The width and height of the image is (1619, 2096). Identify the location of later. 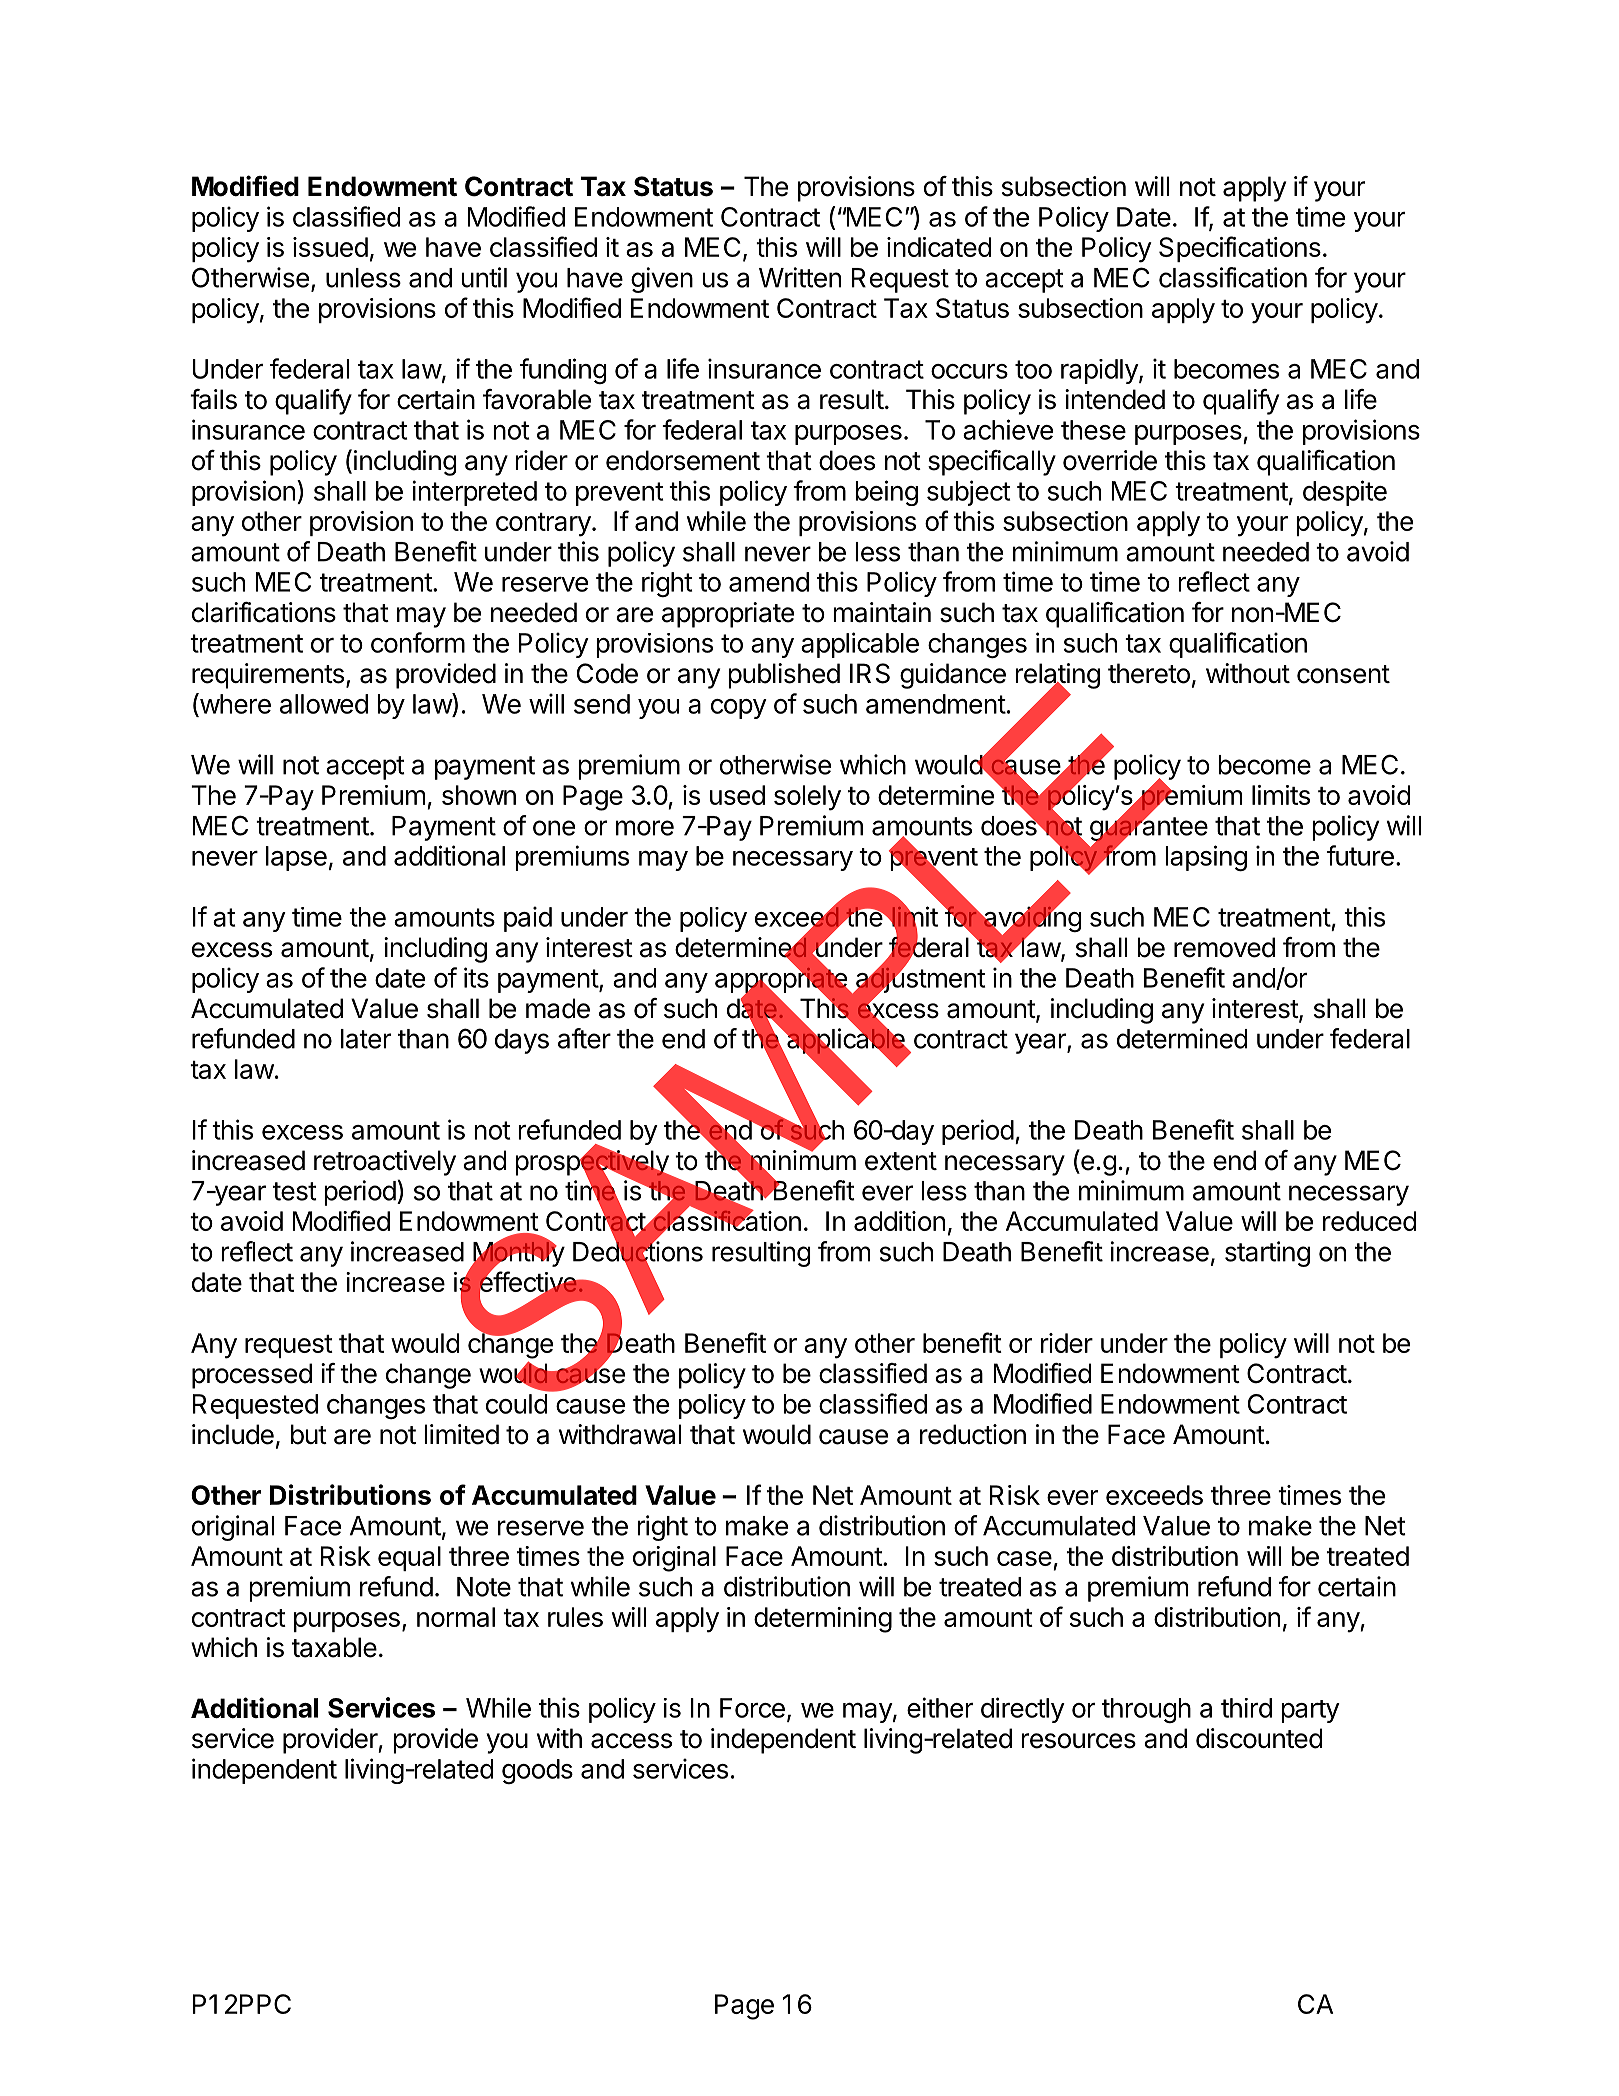
(366, 1039).
